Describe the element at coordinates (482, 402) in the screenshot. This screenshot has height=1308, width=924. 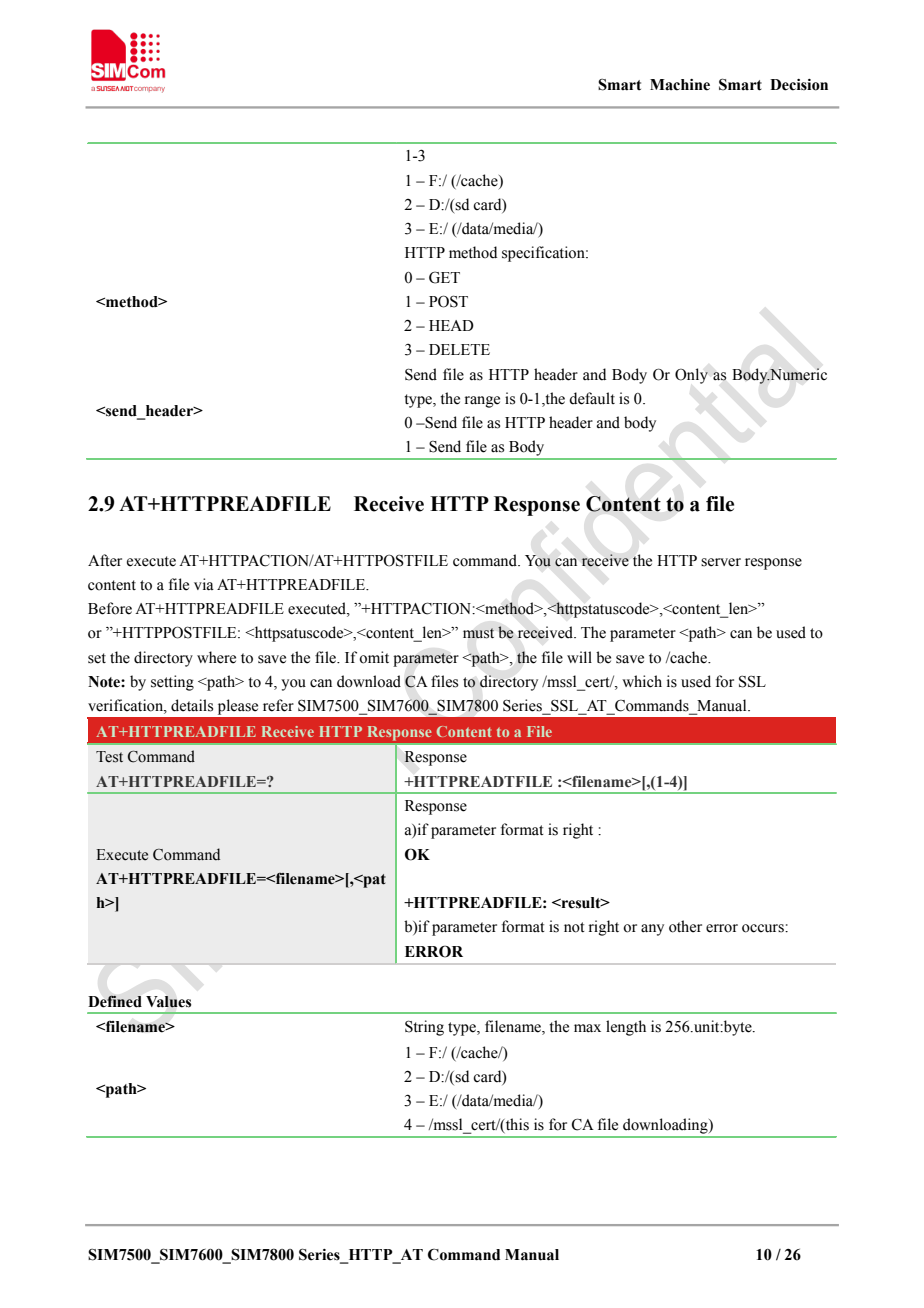
I see `range` at that location.
